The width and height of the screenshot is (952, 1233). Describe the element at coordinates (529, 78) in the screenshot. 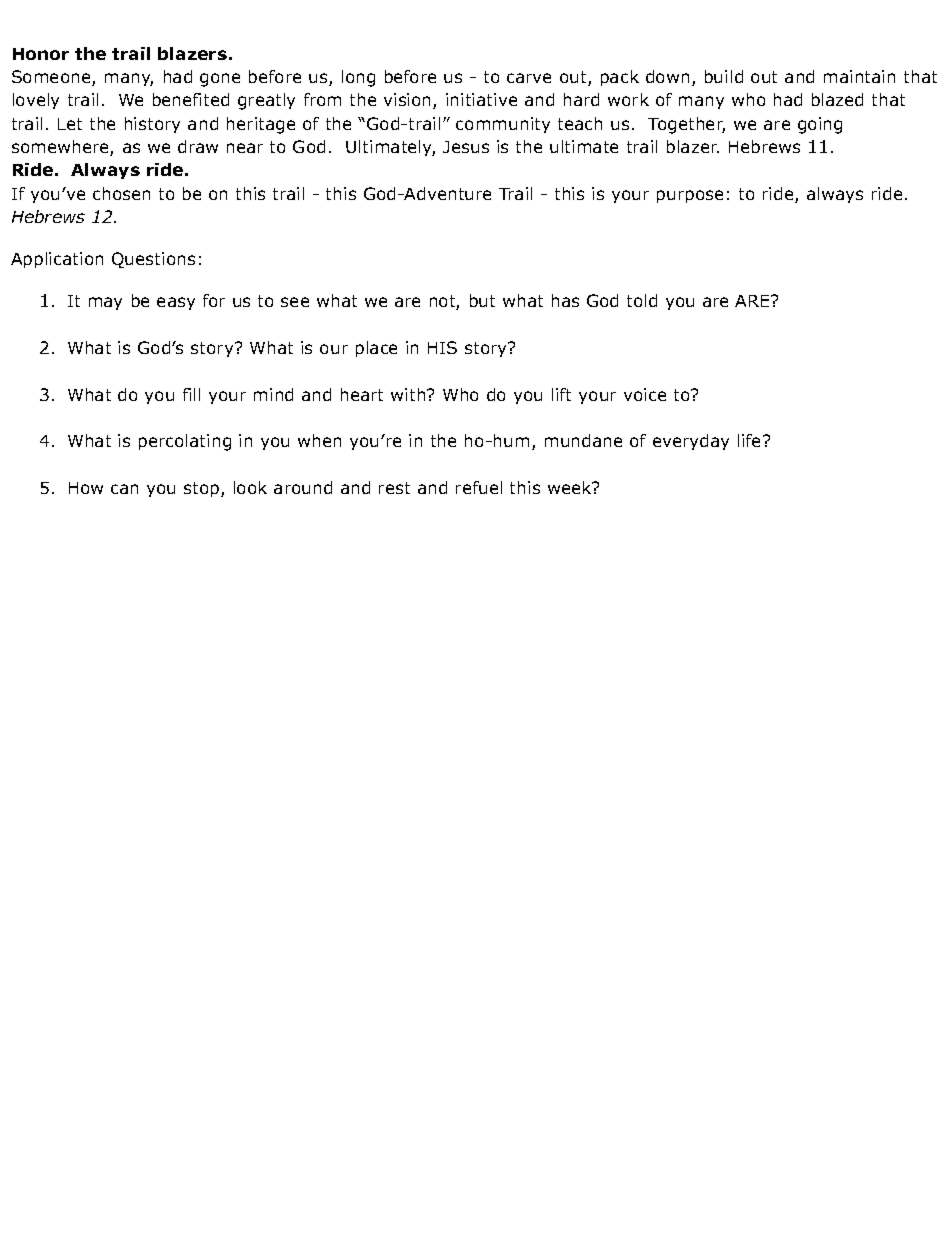

I see `carve` at that location.
